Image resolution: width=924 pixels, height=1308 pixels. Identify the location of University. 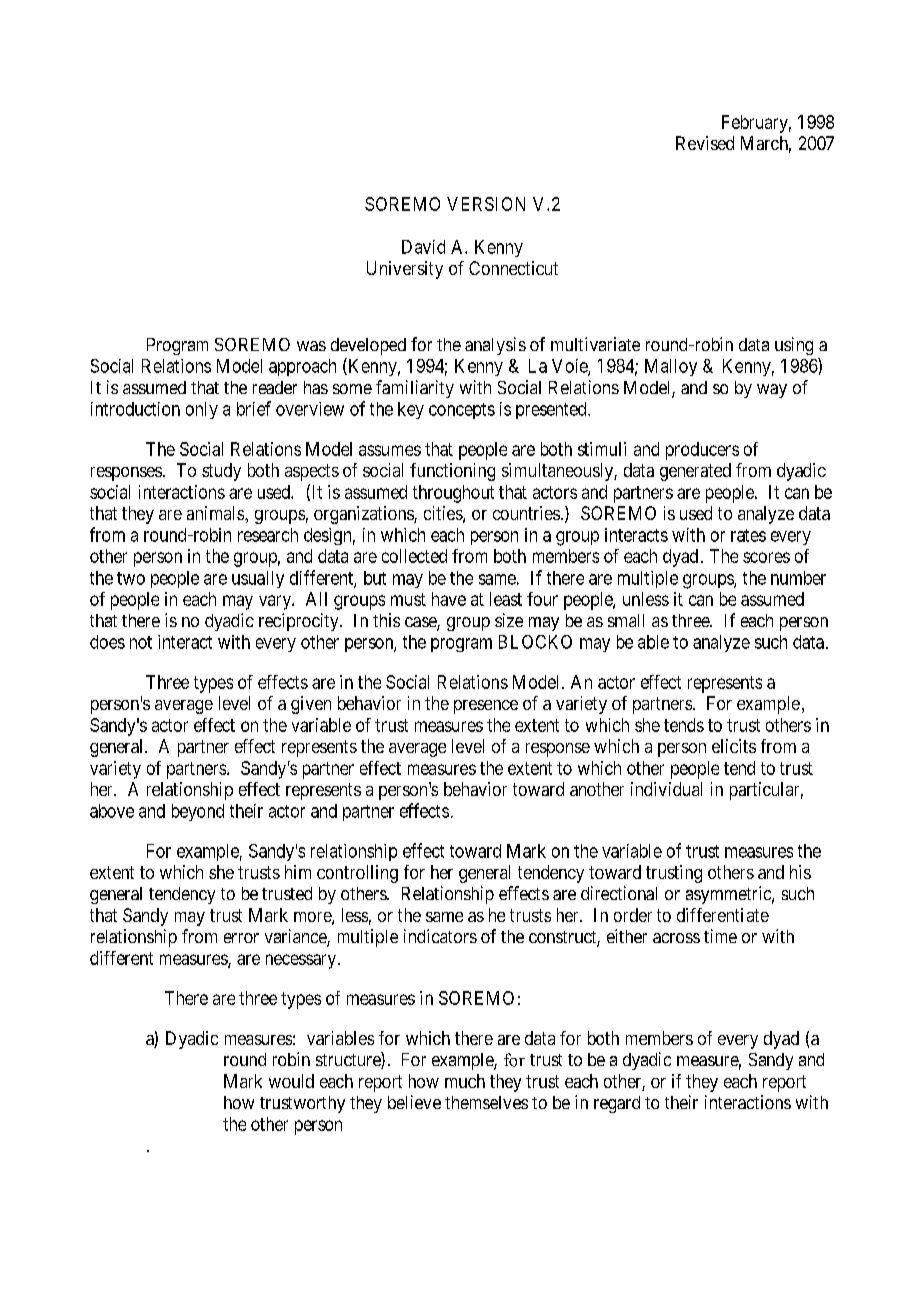
(405, 270).
